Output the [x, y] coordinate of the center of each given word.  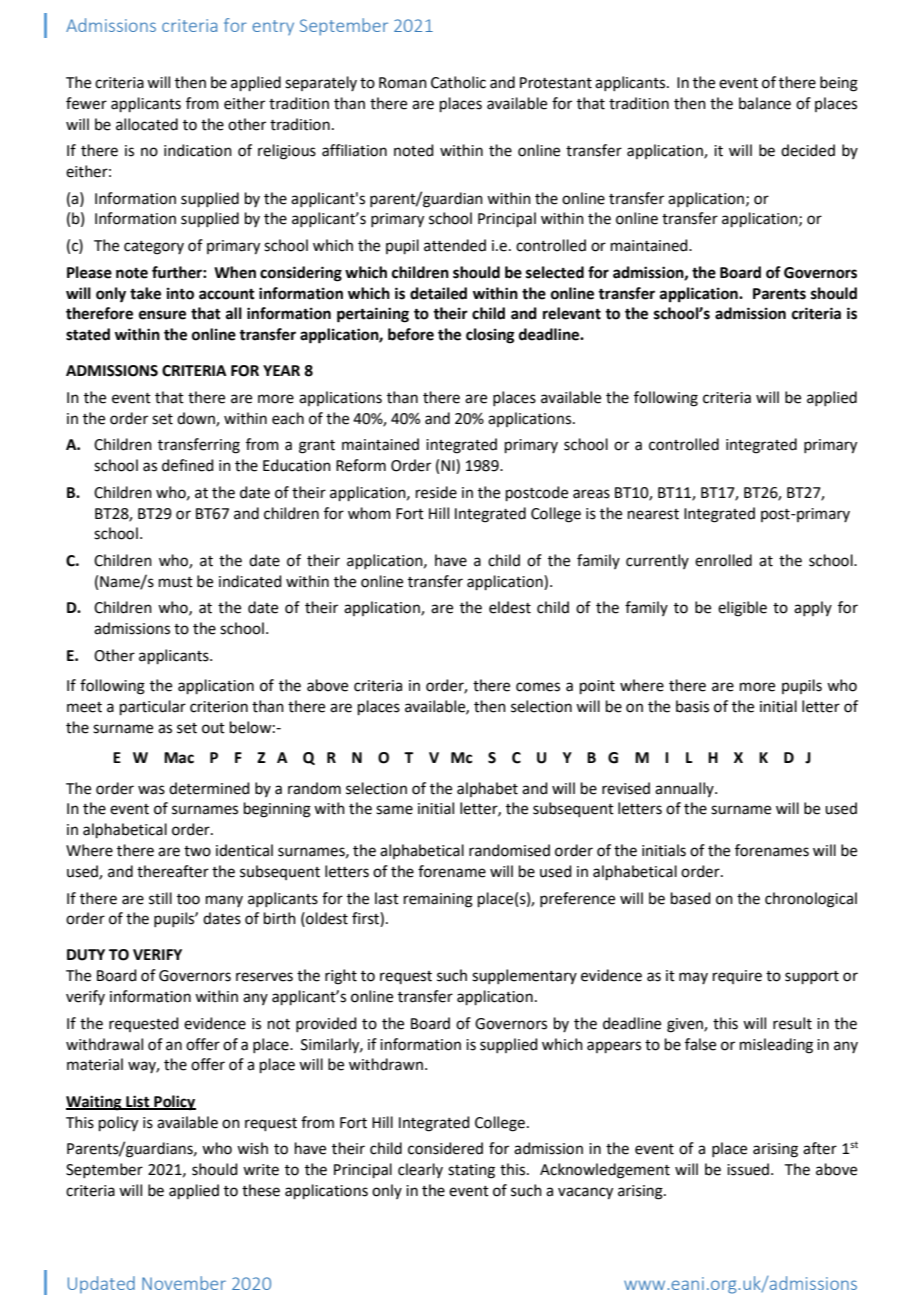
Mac [179, 758]
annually [685, 789]
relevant [572, 313]
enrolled [723, 560]
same [394, 810]
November [184, 1283]
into [180, 293]
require [737, 977]
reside [436, 492]
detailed [438, 293]
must [176, 582]
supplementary [524, 976]
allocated [147, 124]
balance [765, 103]
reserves [264, 977]
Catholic [458, 82]
